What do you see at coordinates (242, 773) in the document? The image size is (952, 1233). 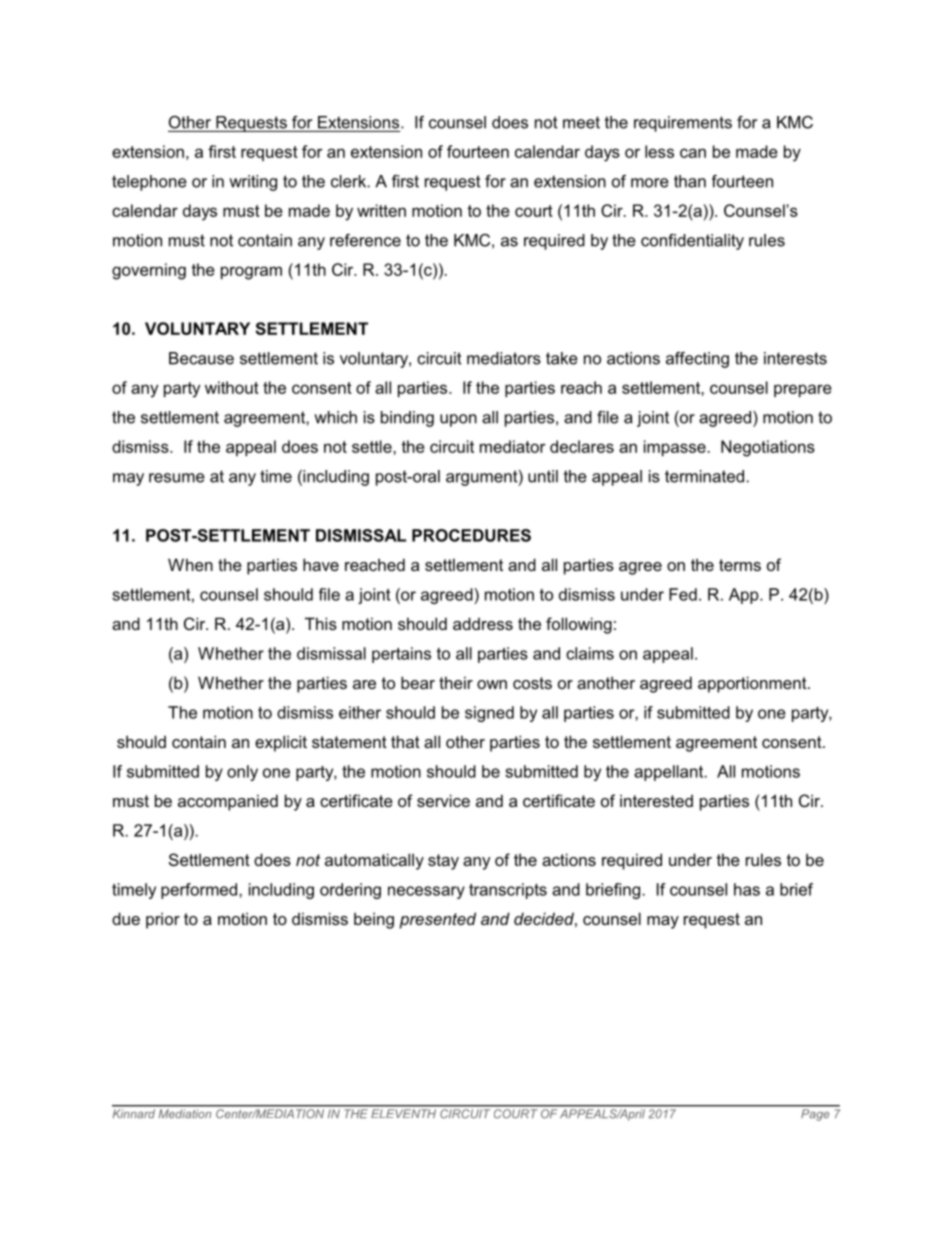 I see `only` at bounding box center [242, 773].
